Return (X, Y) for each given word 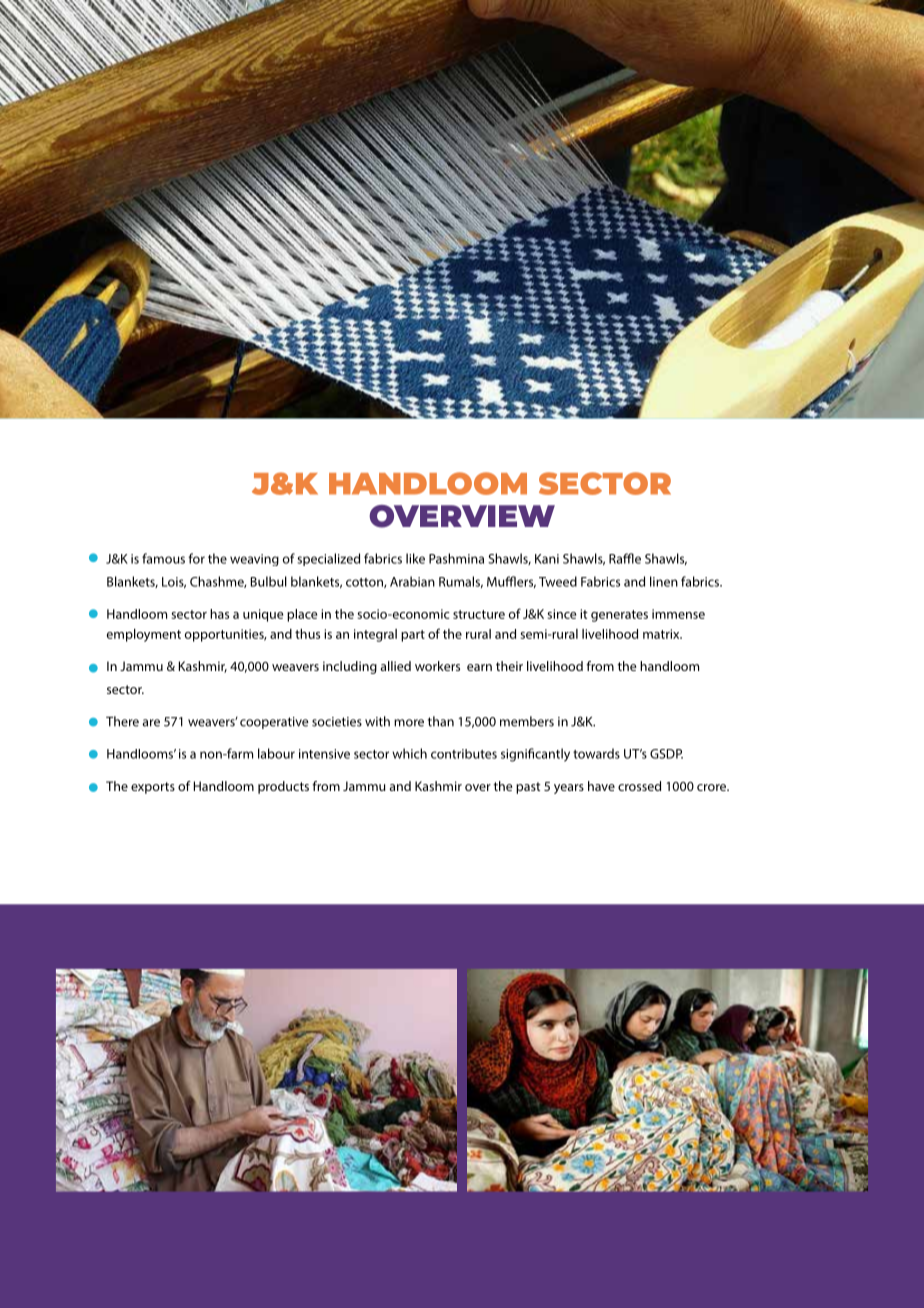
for (196, 558)
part (413, 636)
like (415, 558)
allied (395, 666)
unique (263, 615)
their (509, 666)
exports (153, 788)
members (527, 721)
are (151, 723)
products (283, 787)
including (350, 667)
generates (619, 616)
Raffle (625, 558)
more (409, 723)
